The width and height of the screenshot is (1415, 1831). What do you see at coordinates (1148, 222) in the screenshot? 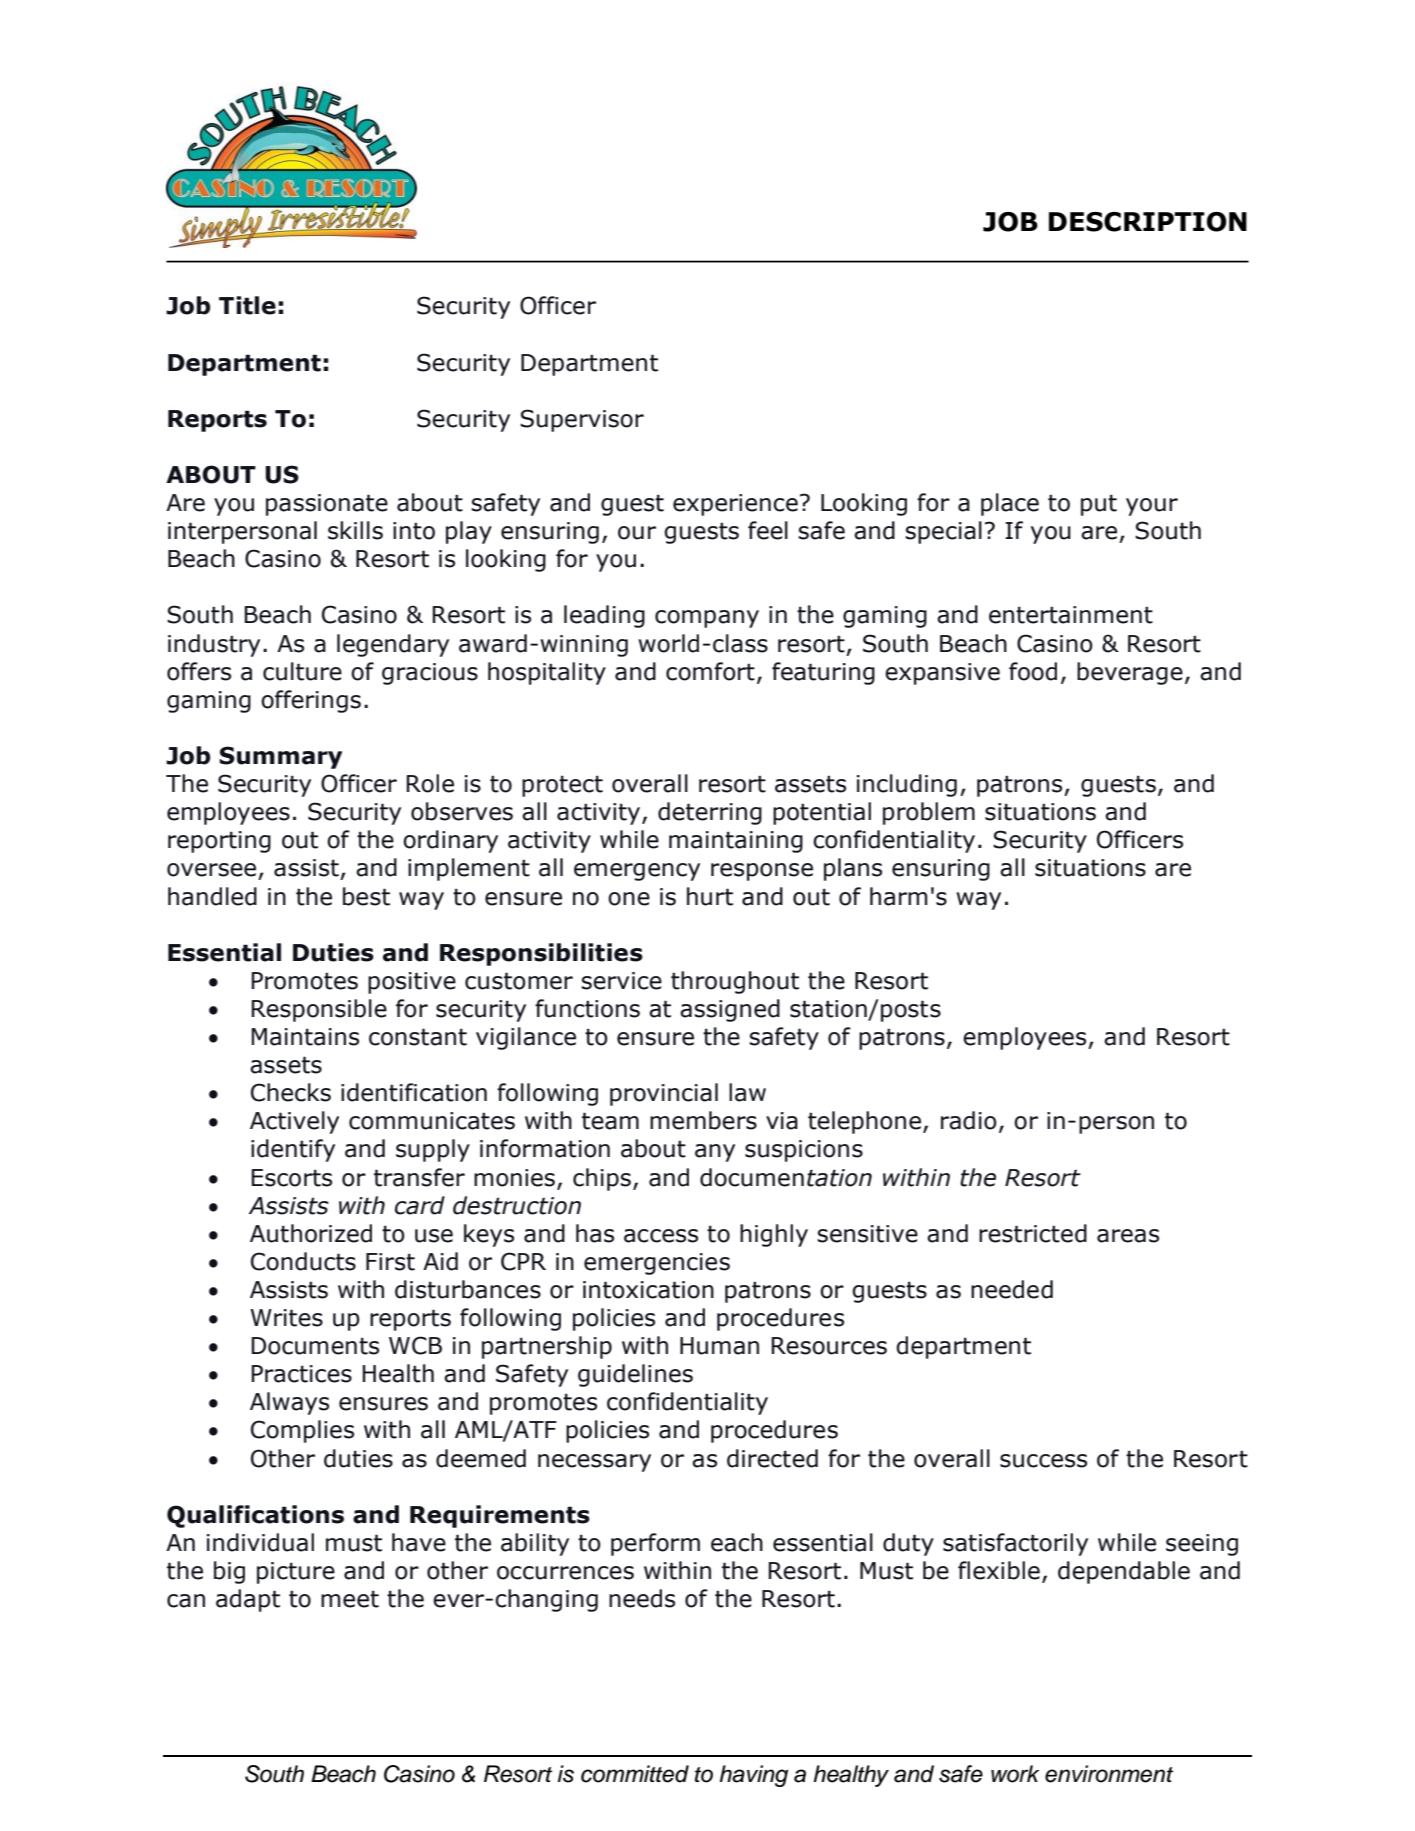
I see `DESCRIPTION` at bounding box center [1148, 222].
